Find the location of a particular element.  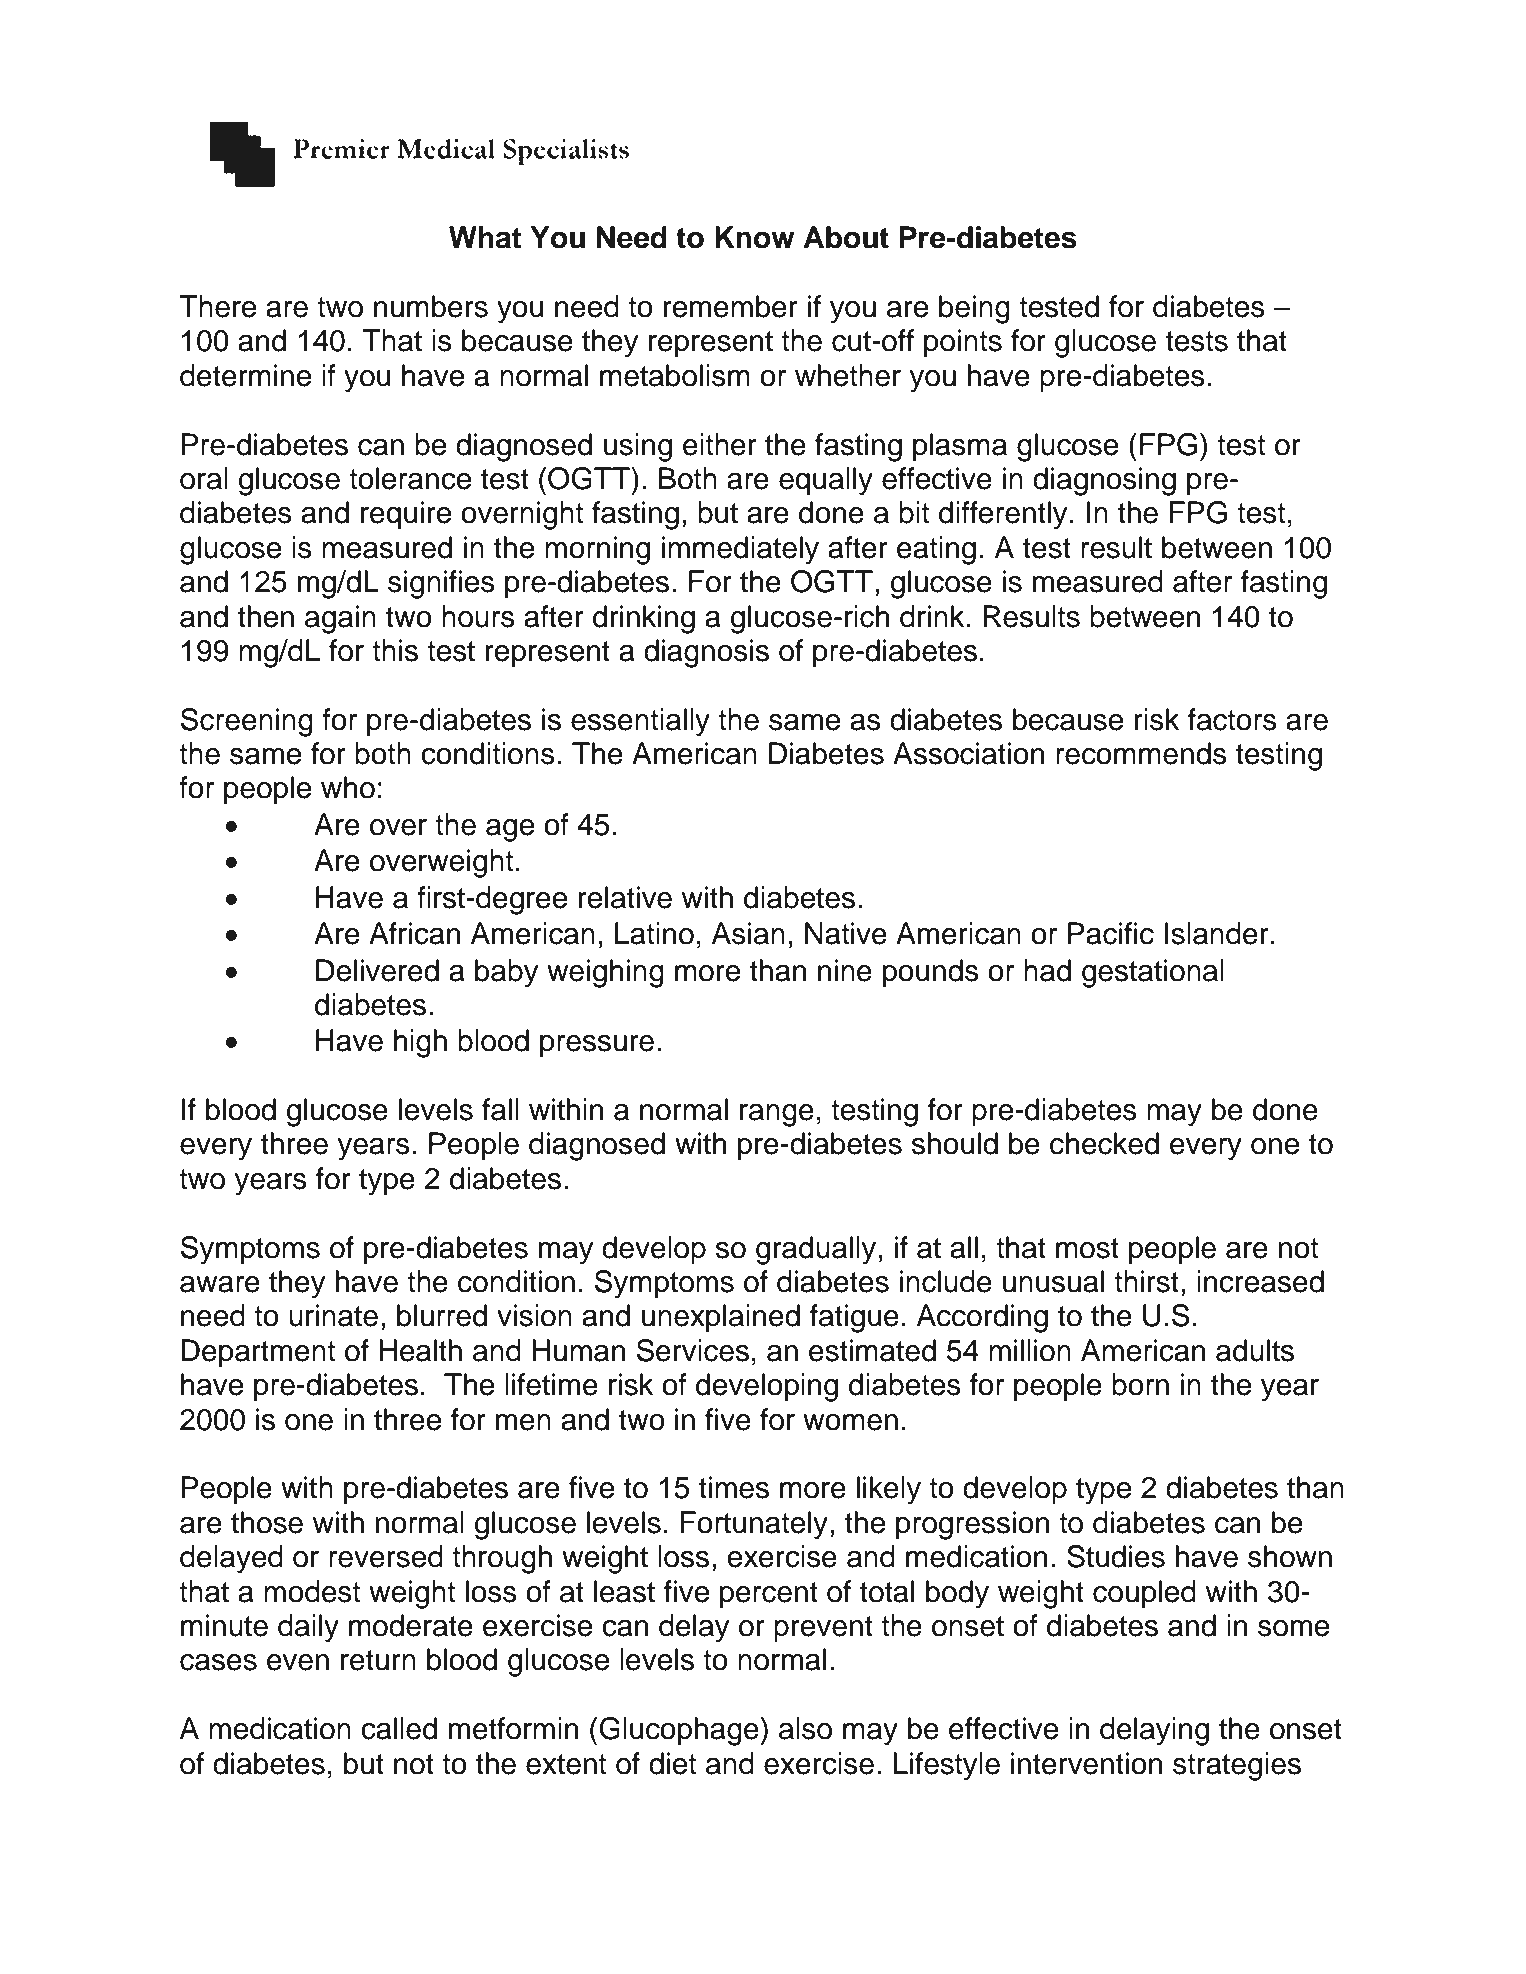

Asian is located at coordinates (748, 933).
